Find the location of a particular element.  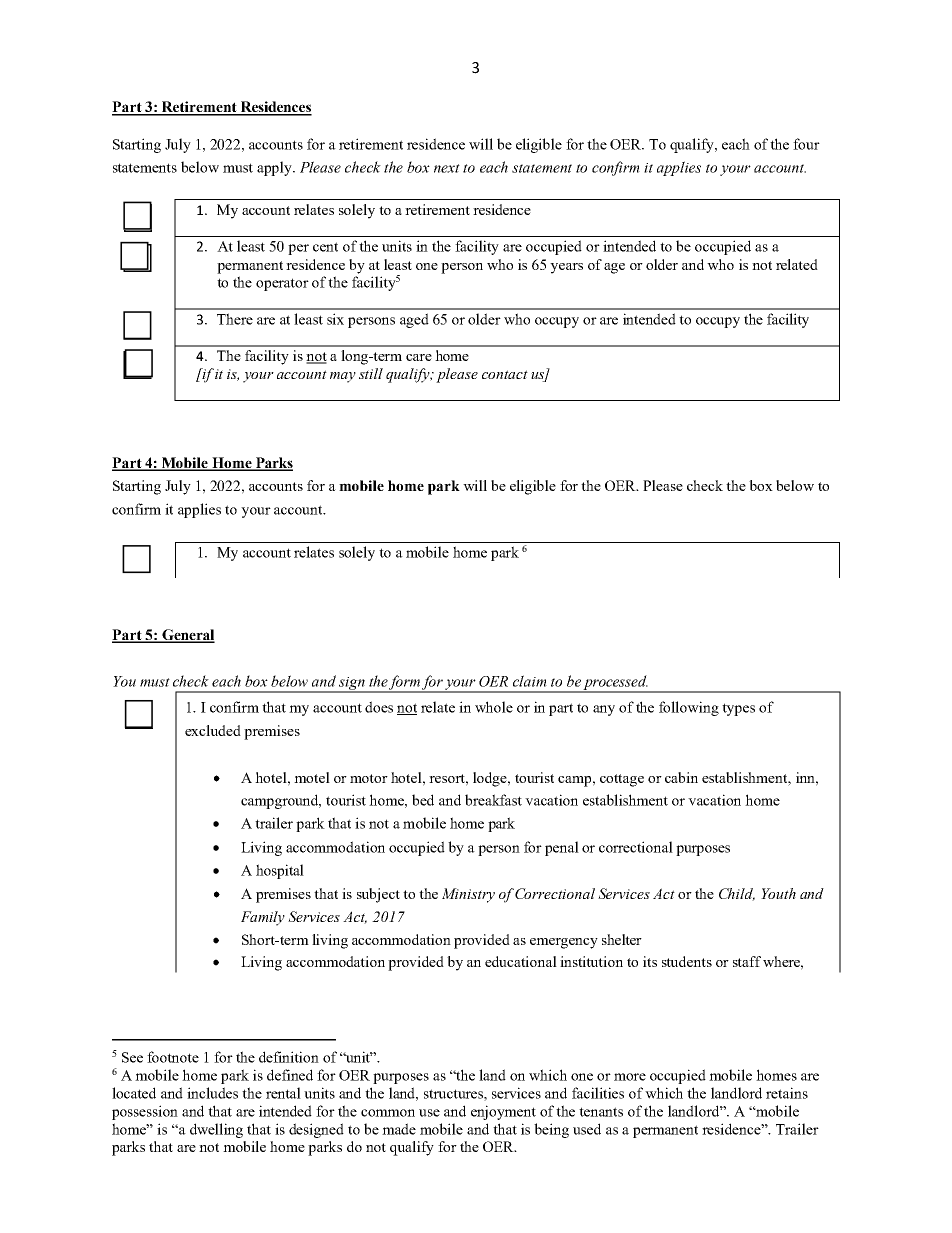

There is located at coordinates (235, 319).
